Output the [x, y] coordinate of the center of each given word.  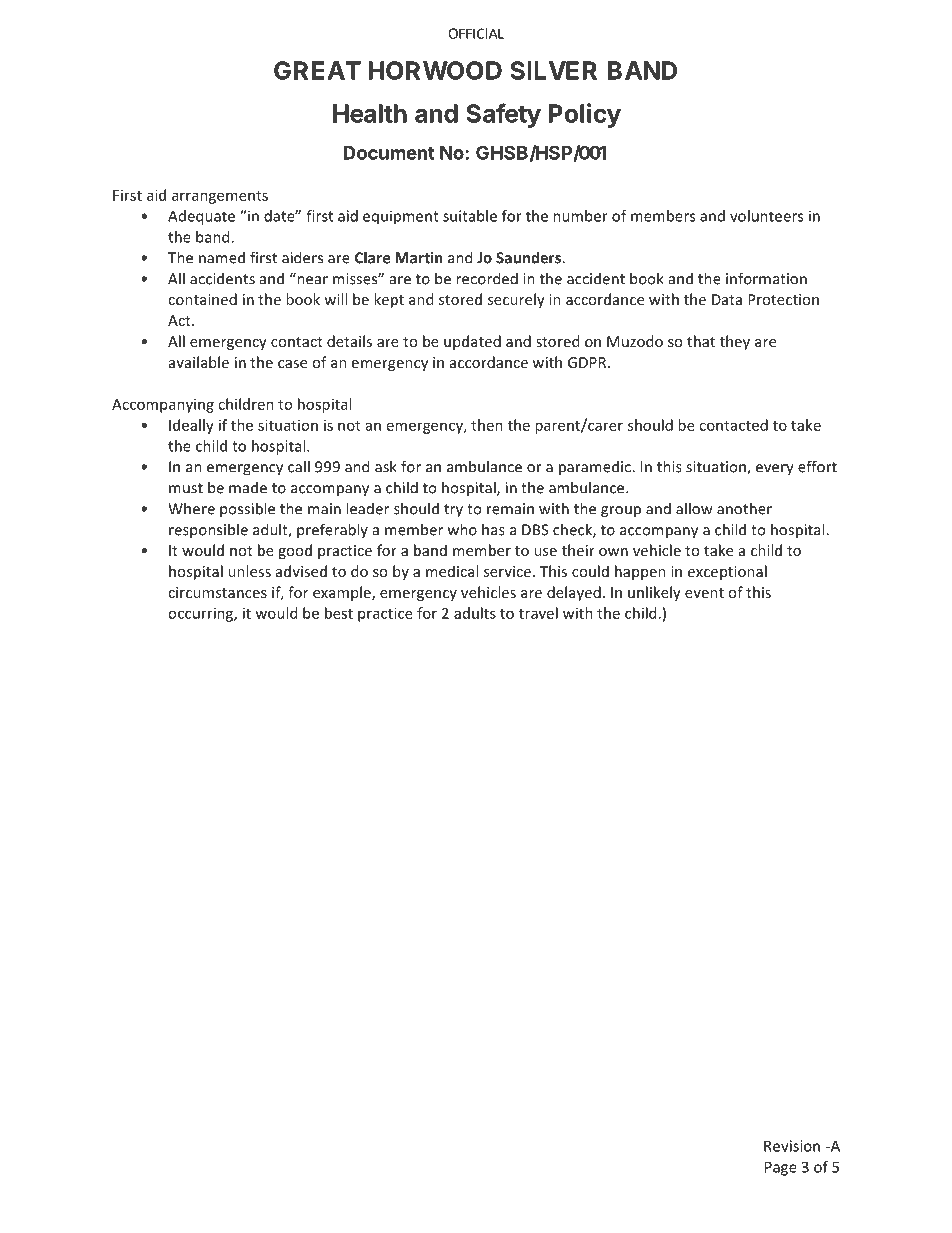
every [775, 470]
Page [781, 1168]
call [299, 466]
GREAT [317, 70]
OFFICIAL [476, 33]
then [487, 425]
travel [538, 613]
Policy [585, 115]
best [339, 613]
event [704, 593]
